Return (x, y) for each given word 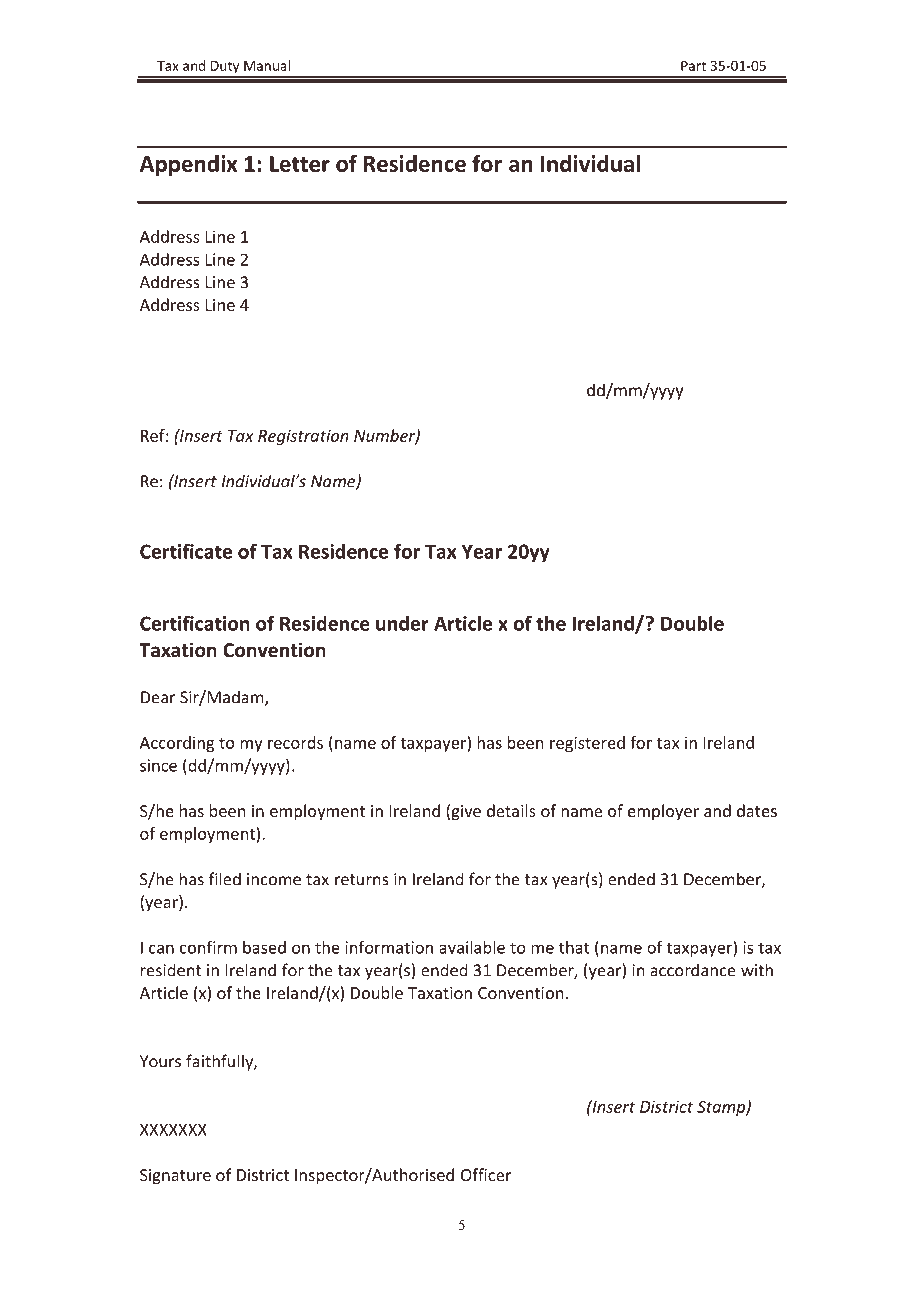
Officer (486, 1174)
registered (587, 744)
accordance (693, 970)
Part (693, 66)
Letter (300, 164)
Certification (195, 623)
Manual (267, 65)
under (402, 623)
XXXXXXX (173, 1129)
